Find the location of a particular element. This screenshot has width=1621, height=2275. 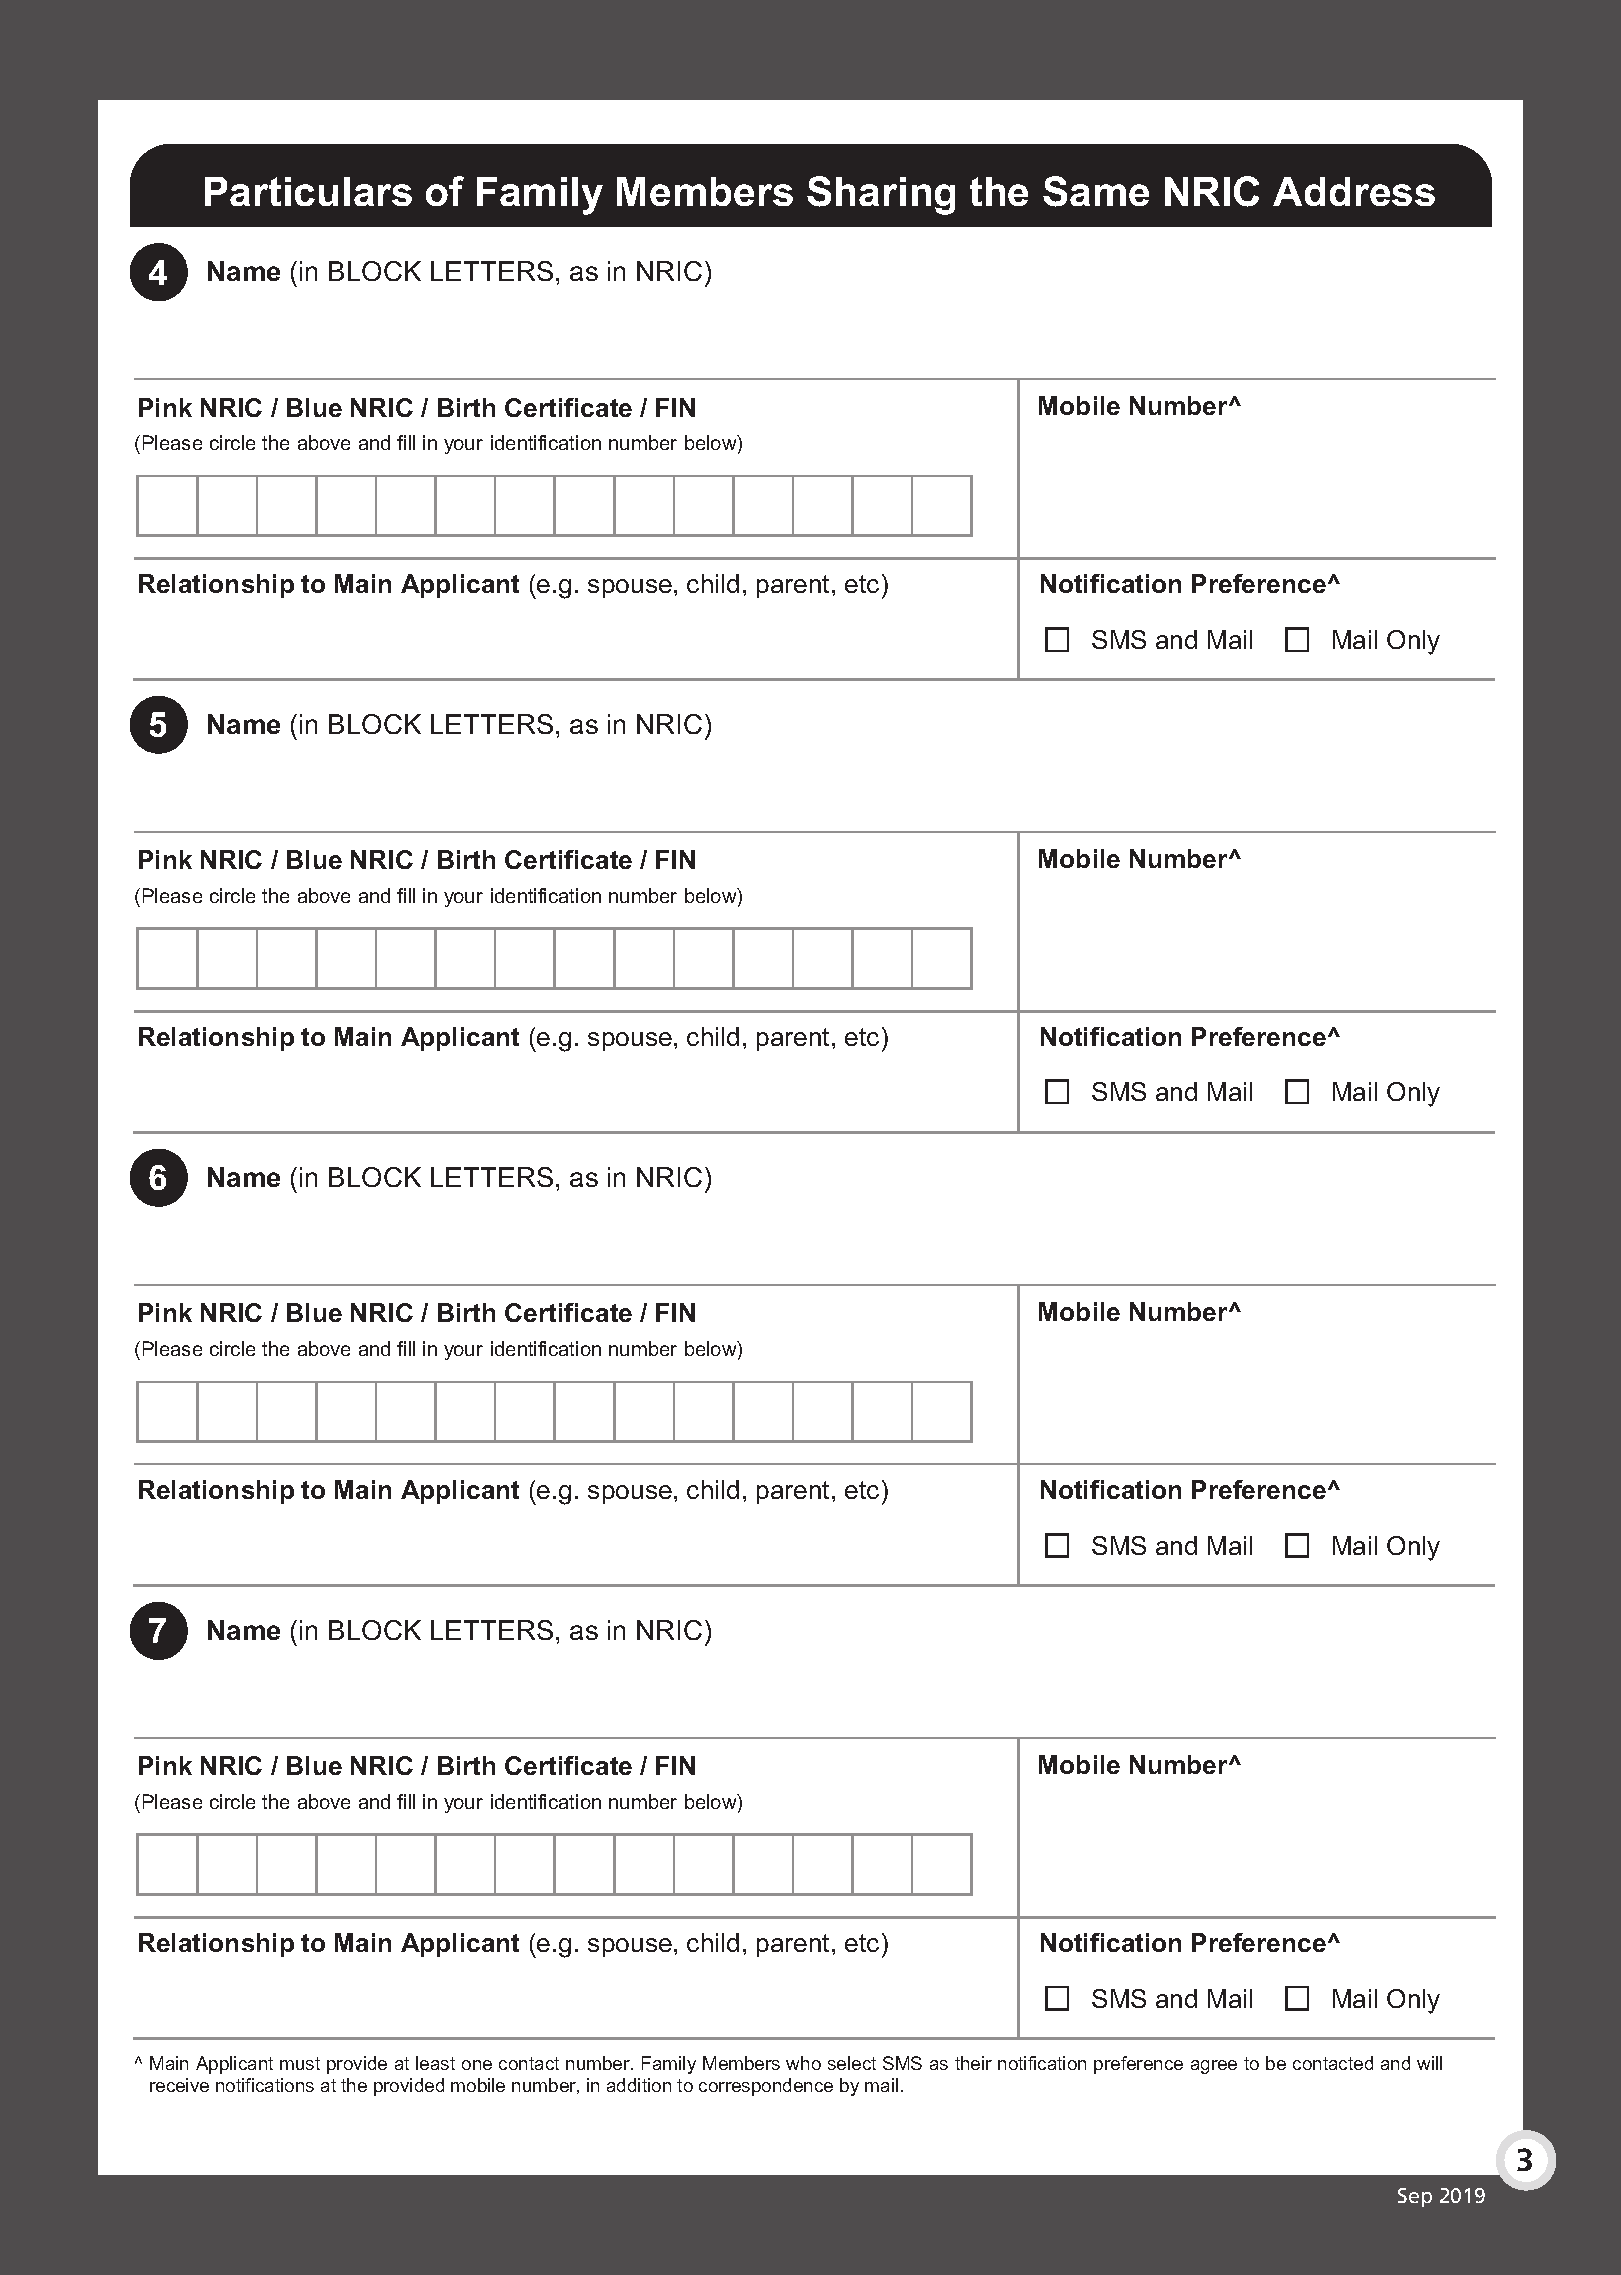

must is located at coordinates (300, 2063).
